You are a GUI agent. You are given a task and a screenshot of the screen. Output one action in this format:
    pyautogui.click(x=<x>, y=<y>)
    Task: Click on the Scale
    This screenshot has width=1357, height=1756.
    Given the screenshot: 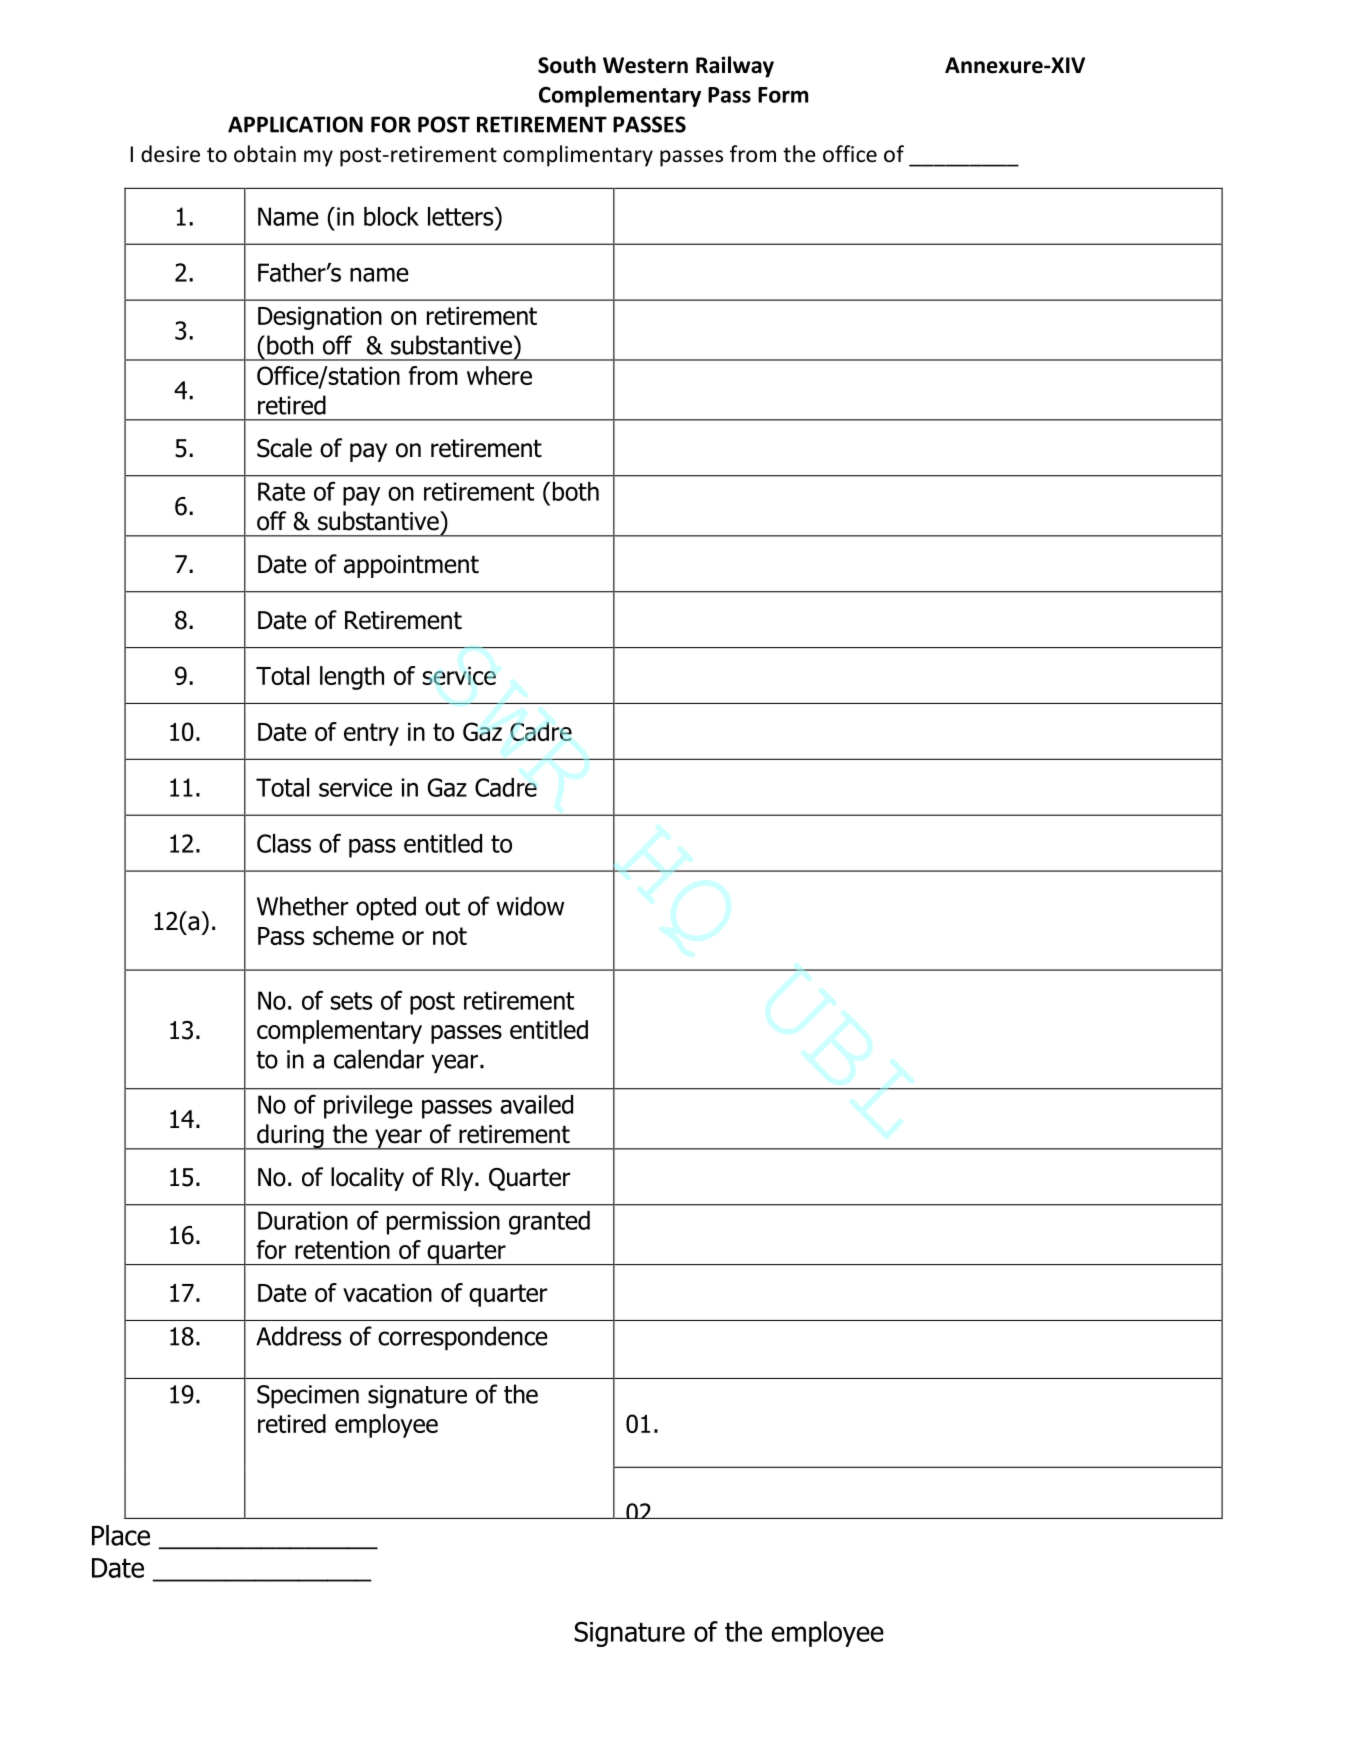 What is the action you would take?
    pyautogui.click(x=284, y=448)
